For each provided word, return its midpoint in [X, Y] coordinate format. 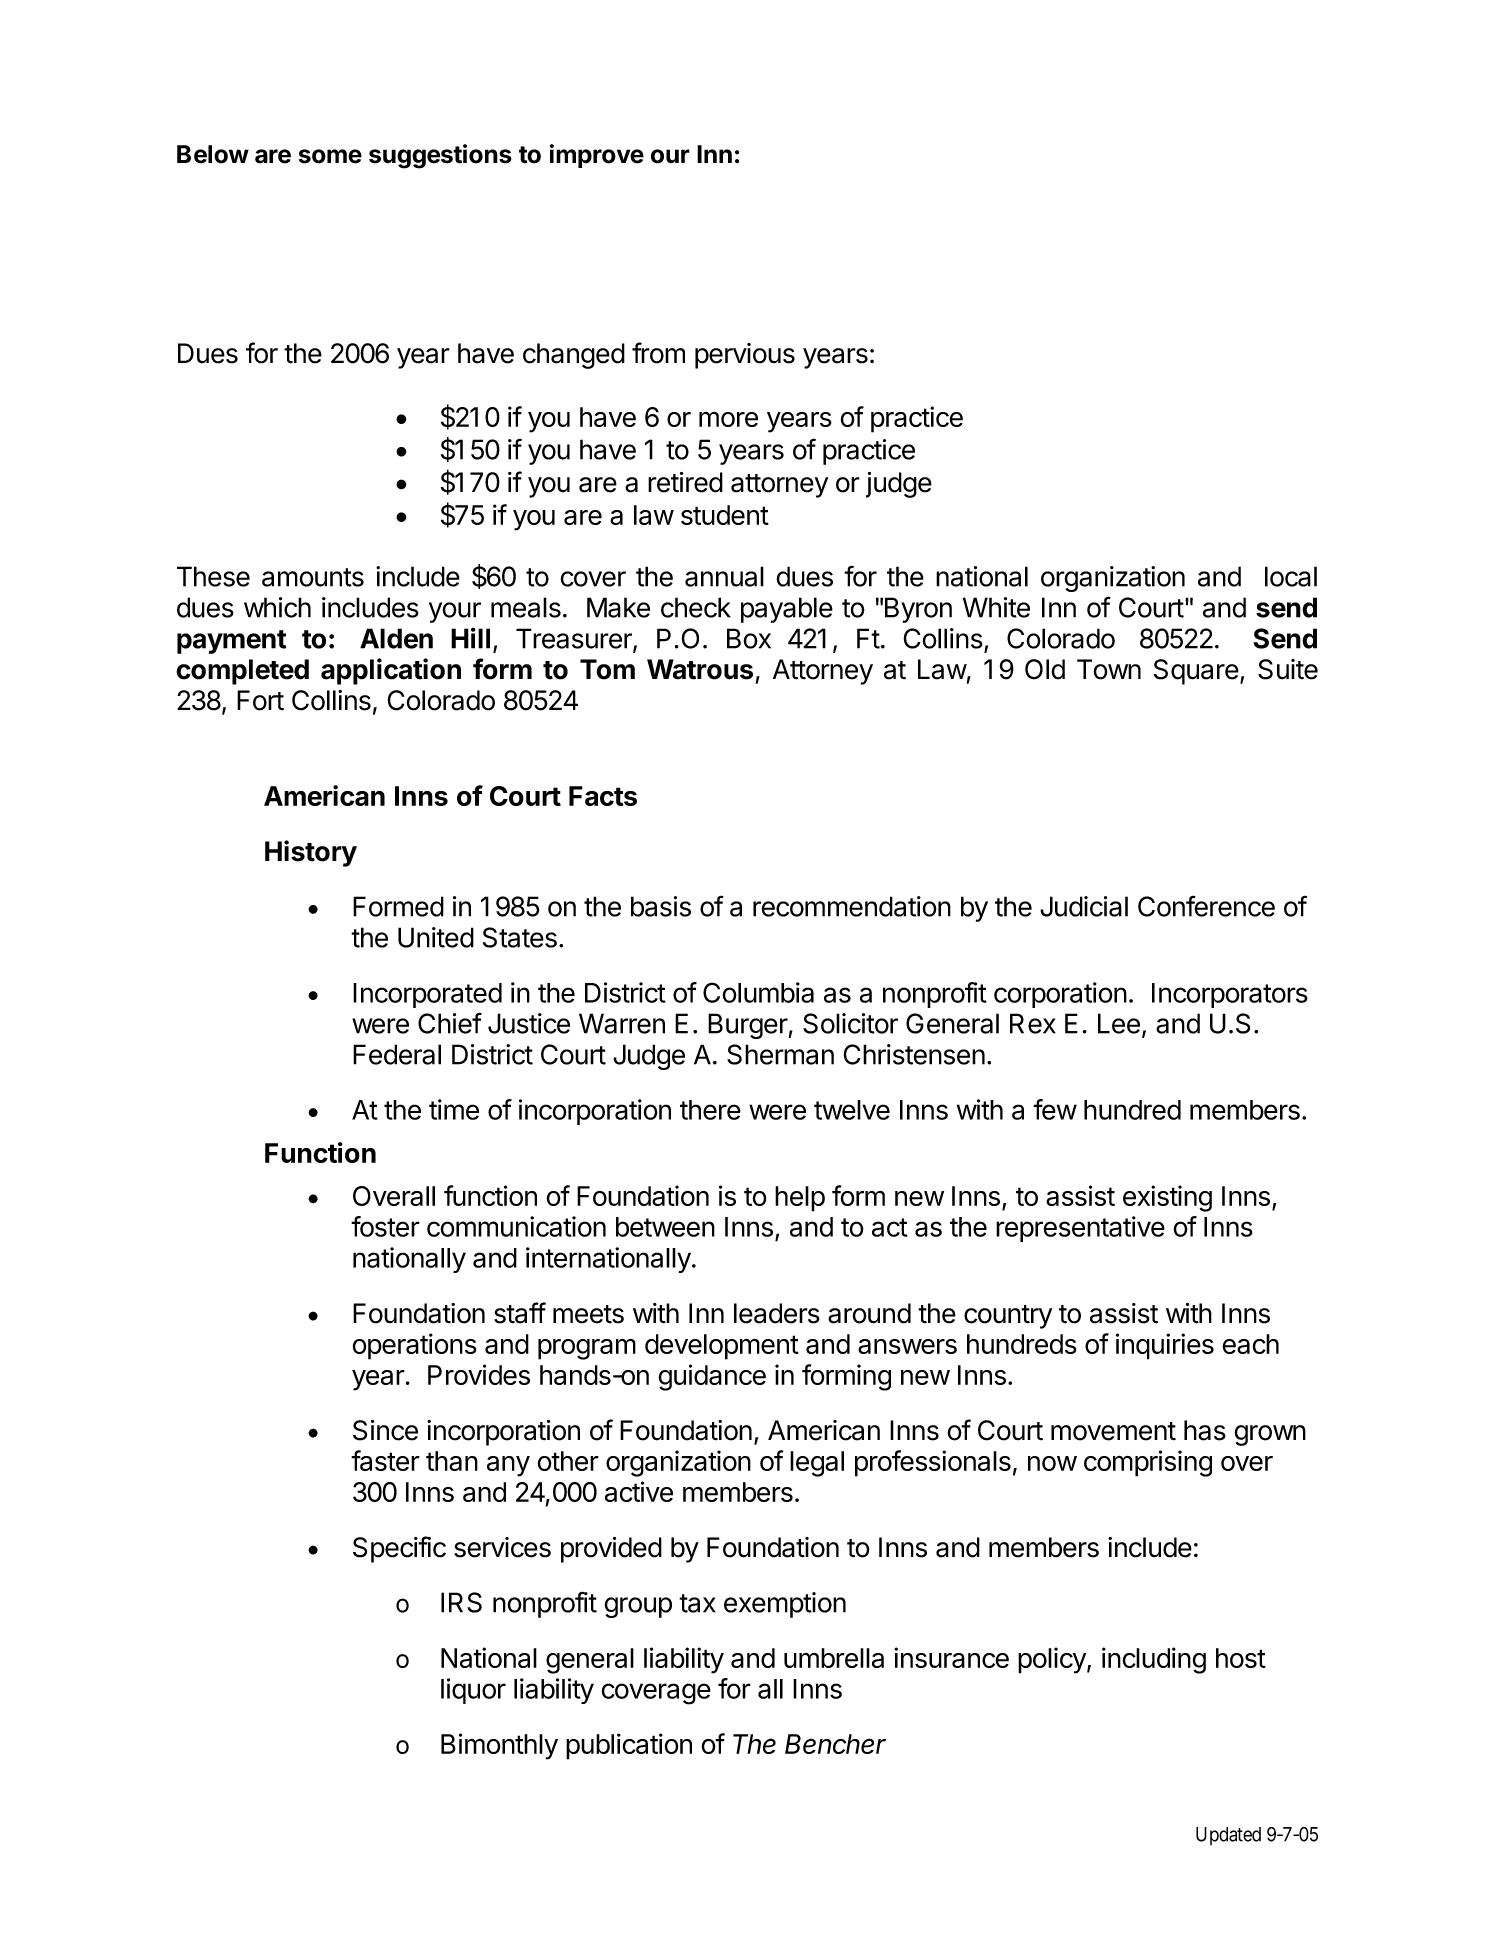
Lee [1119, 1023]
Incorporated [427, 995]
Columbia [758, 992]
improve [597, 156]
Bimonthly [499, 1746]
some [330, 156]
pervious [745, 356]
